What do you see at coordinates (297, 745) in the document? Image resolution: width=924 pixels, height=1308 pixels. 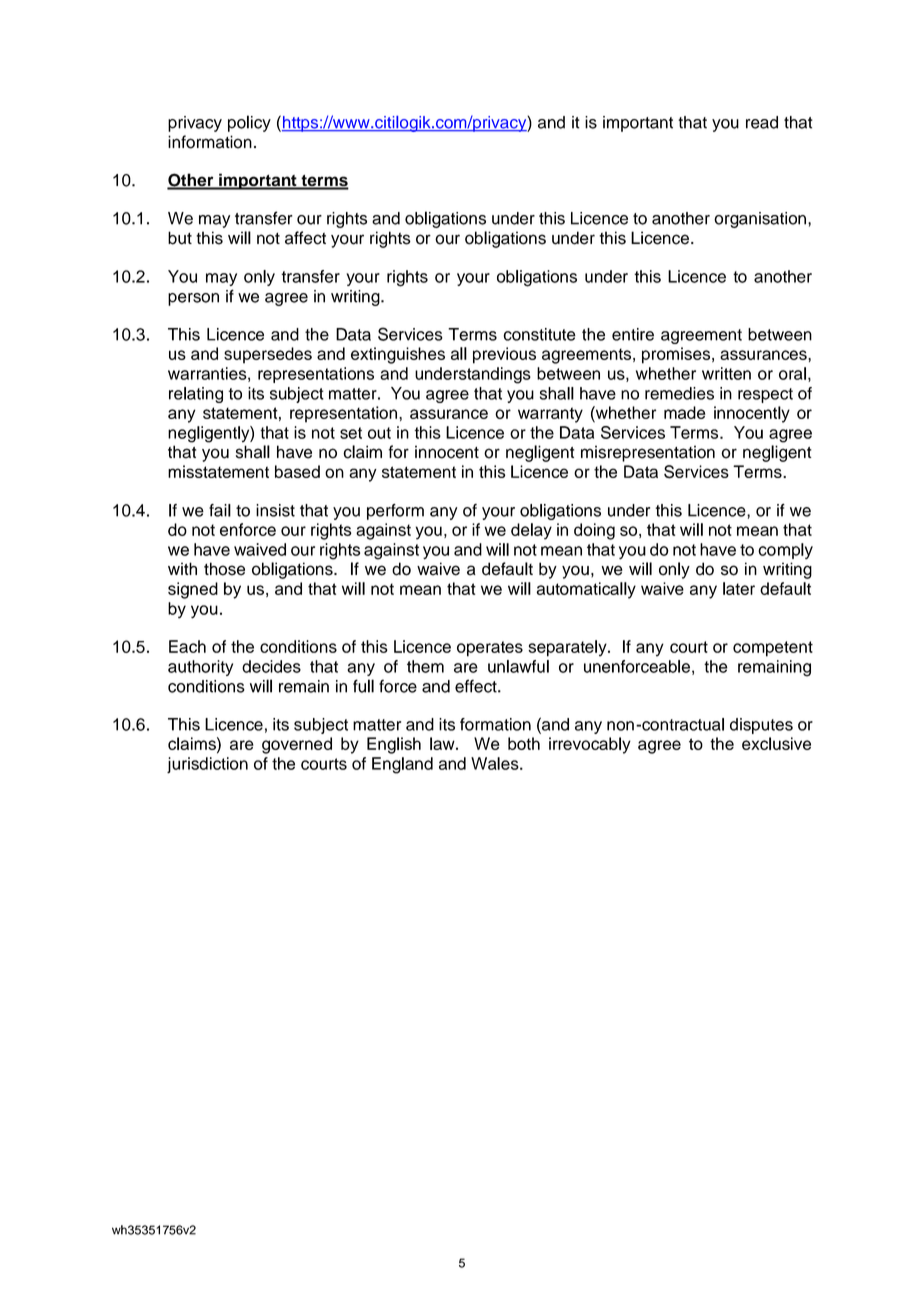 I see `governed` at bounding box center [297, 745].
